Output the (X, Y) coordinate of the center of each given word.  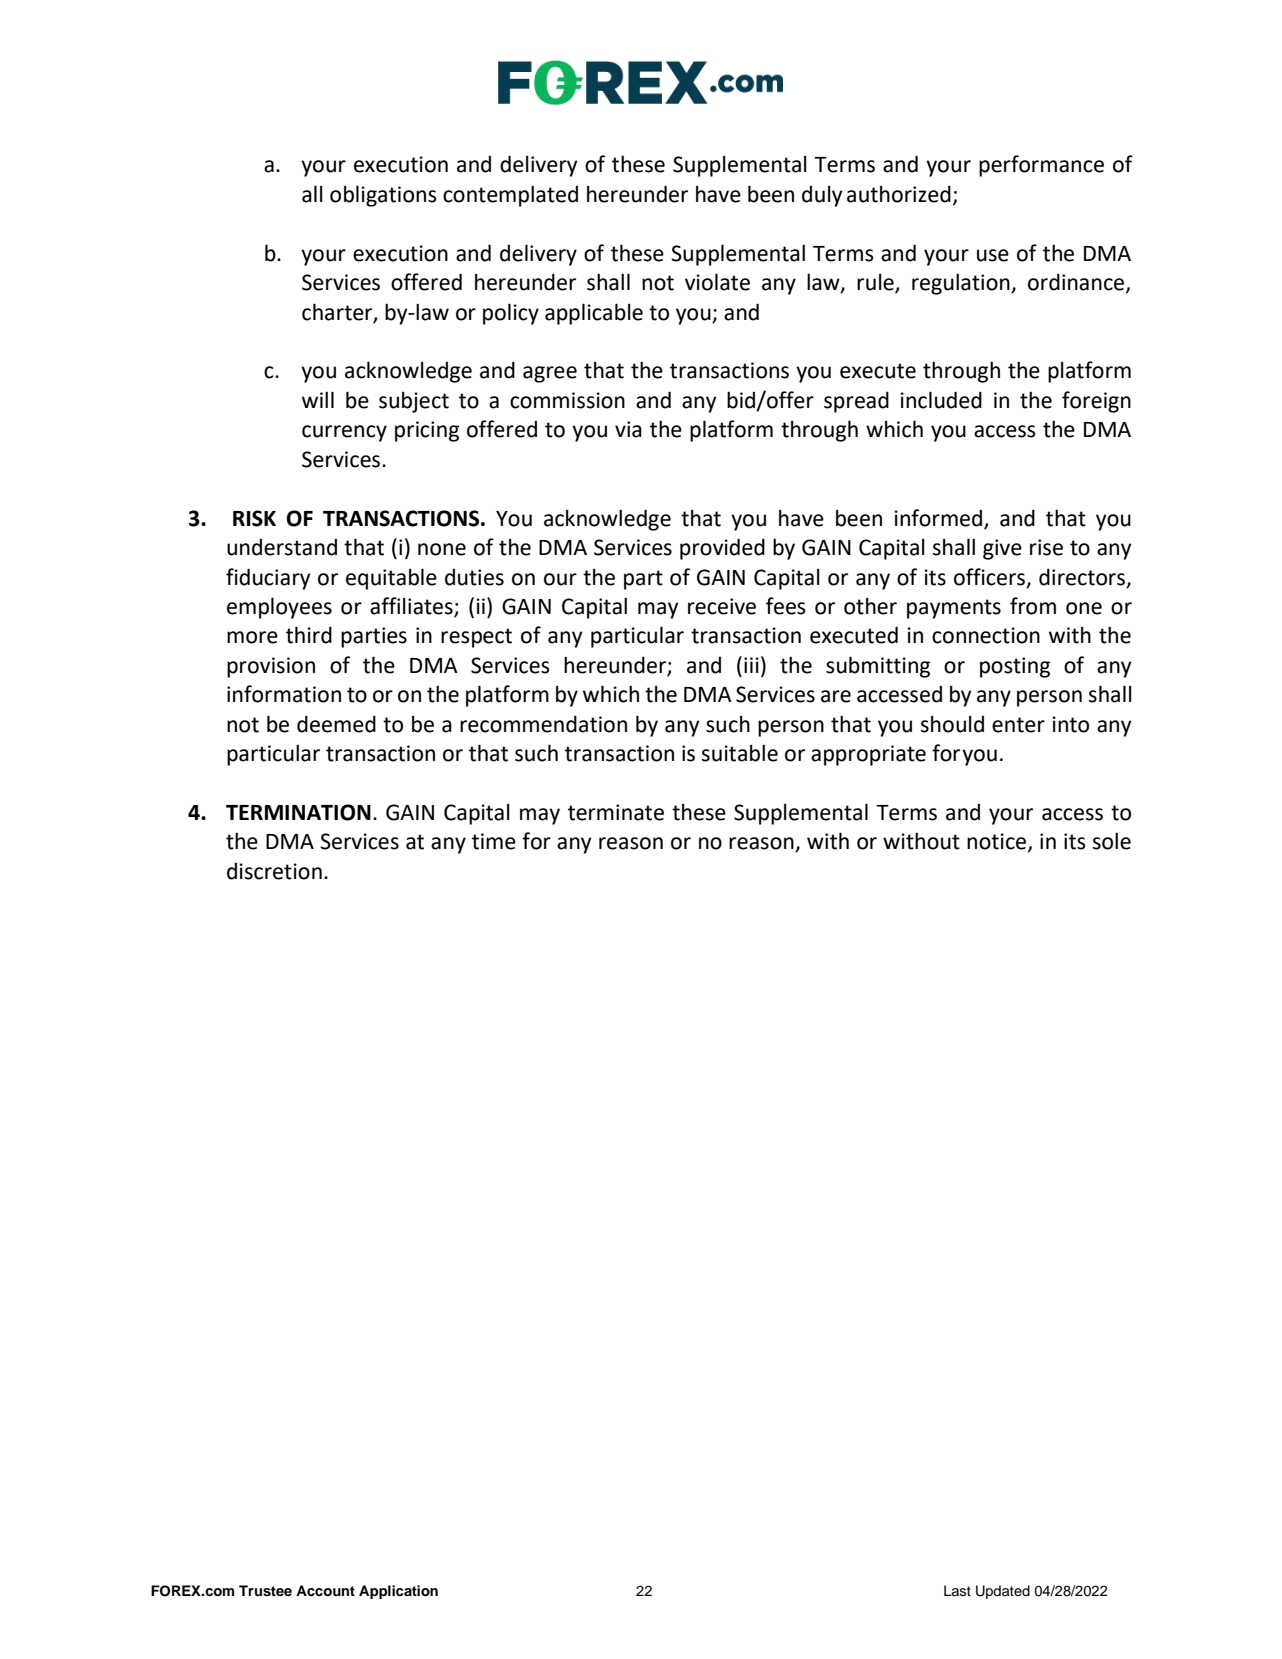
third (309, 635)
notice (998, 842)
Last (957, 1590)
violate (717, 282)
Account (325, 1591)
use (993, 255)
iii (751, 665)
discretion (274, 871)
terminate (616, 812)
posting (1015, 667)
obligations (383, 196)
